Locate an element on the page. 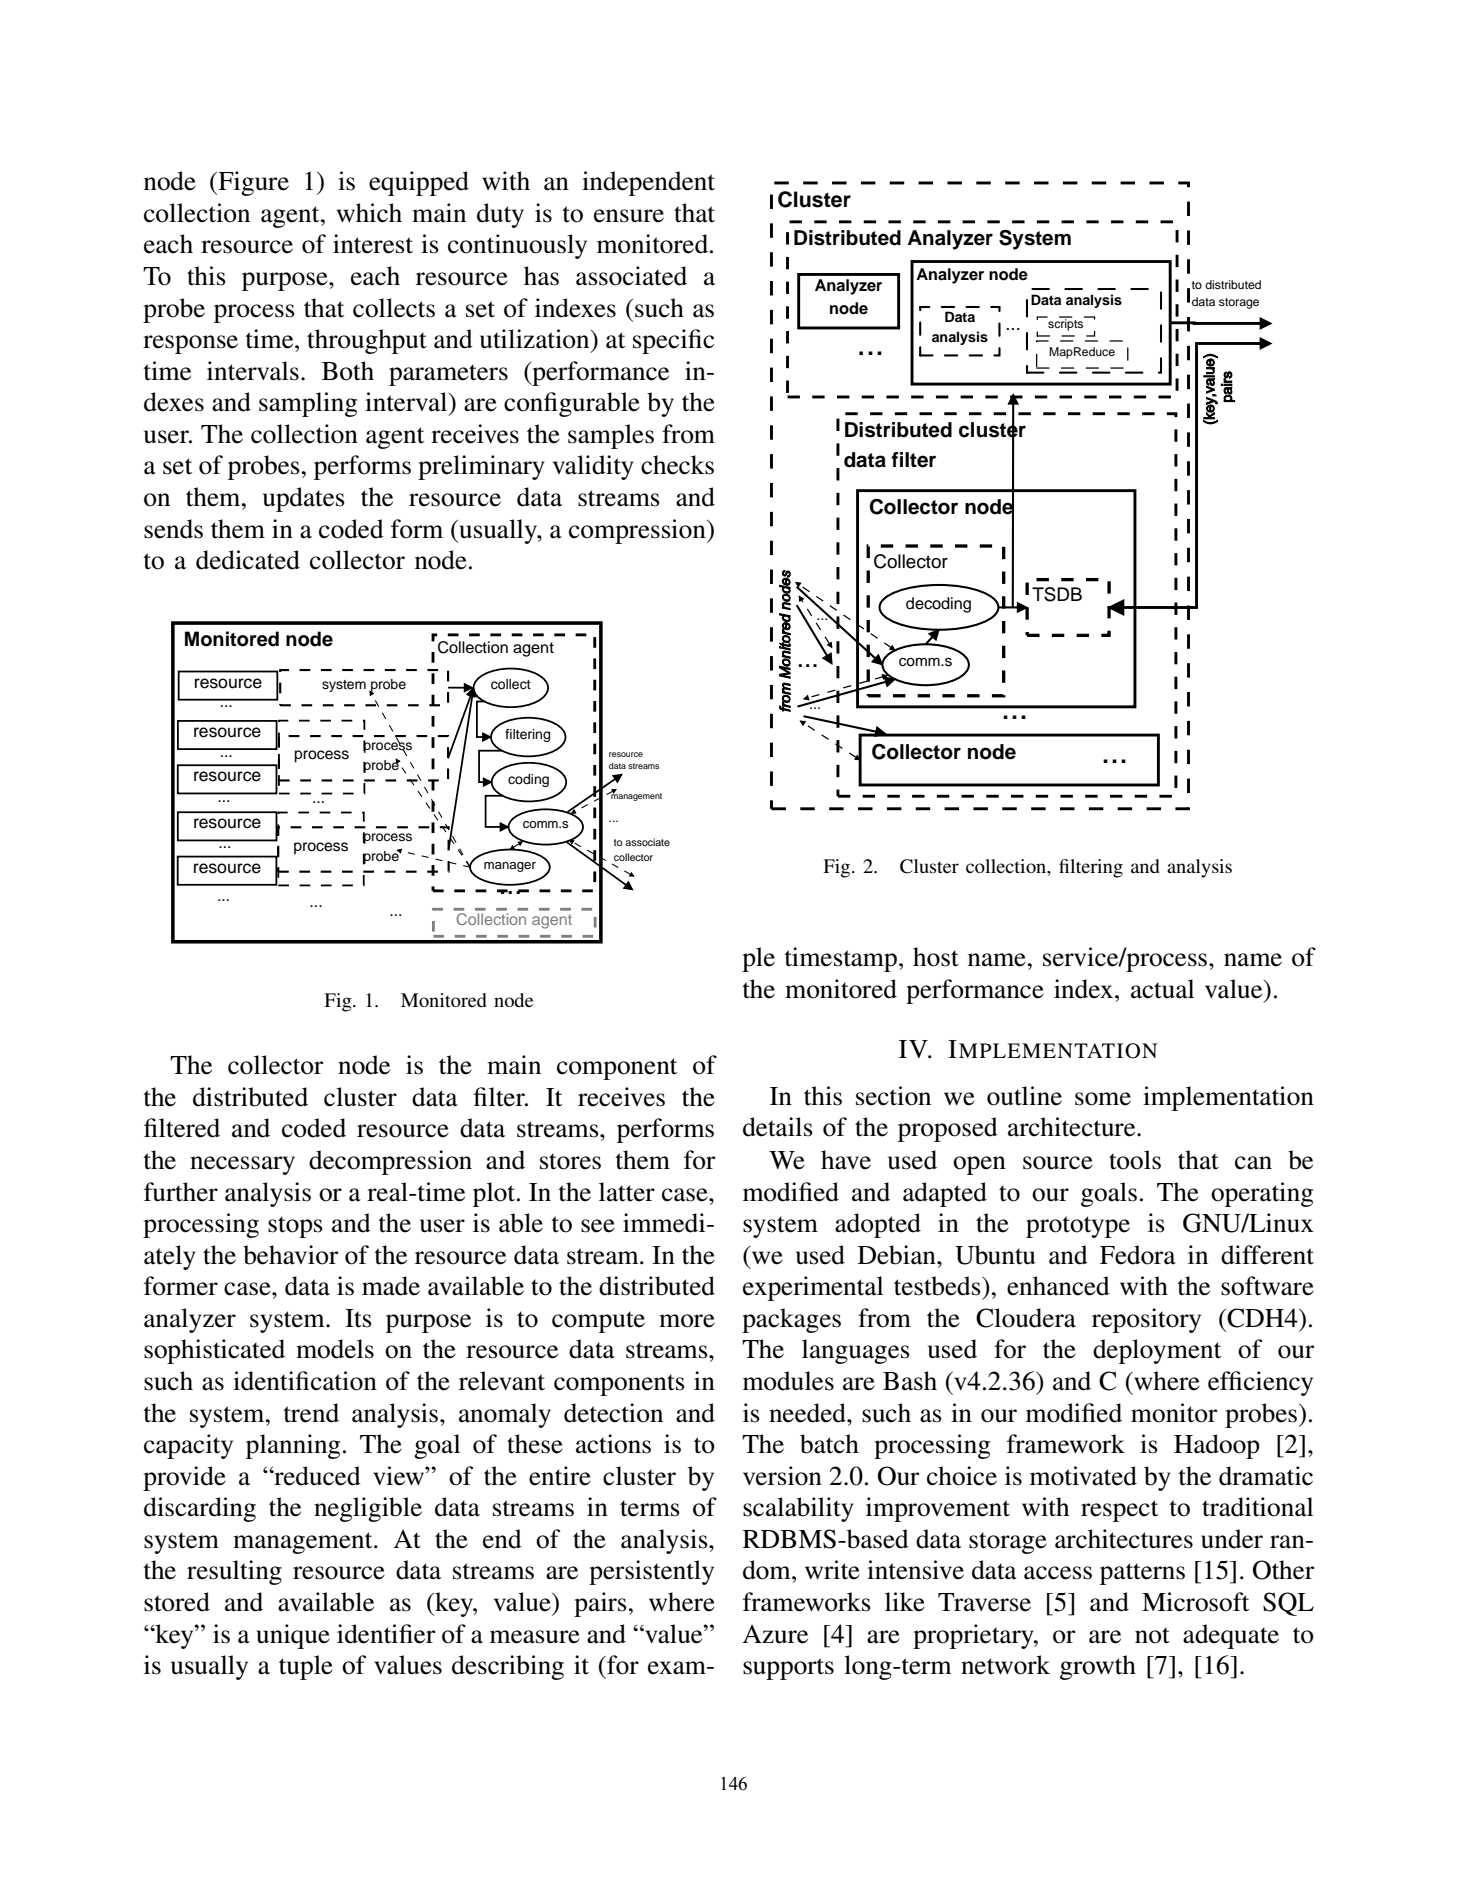 This page has width=1467, height=1898. unique is located at coordinates (293, 1636).
